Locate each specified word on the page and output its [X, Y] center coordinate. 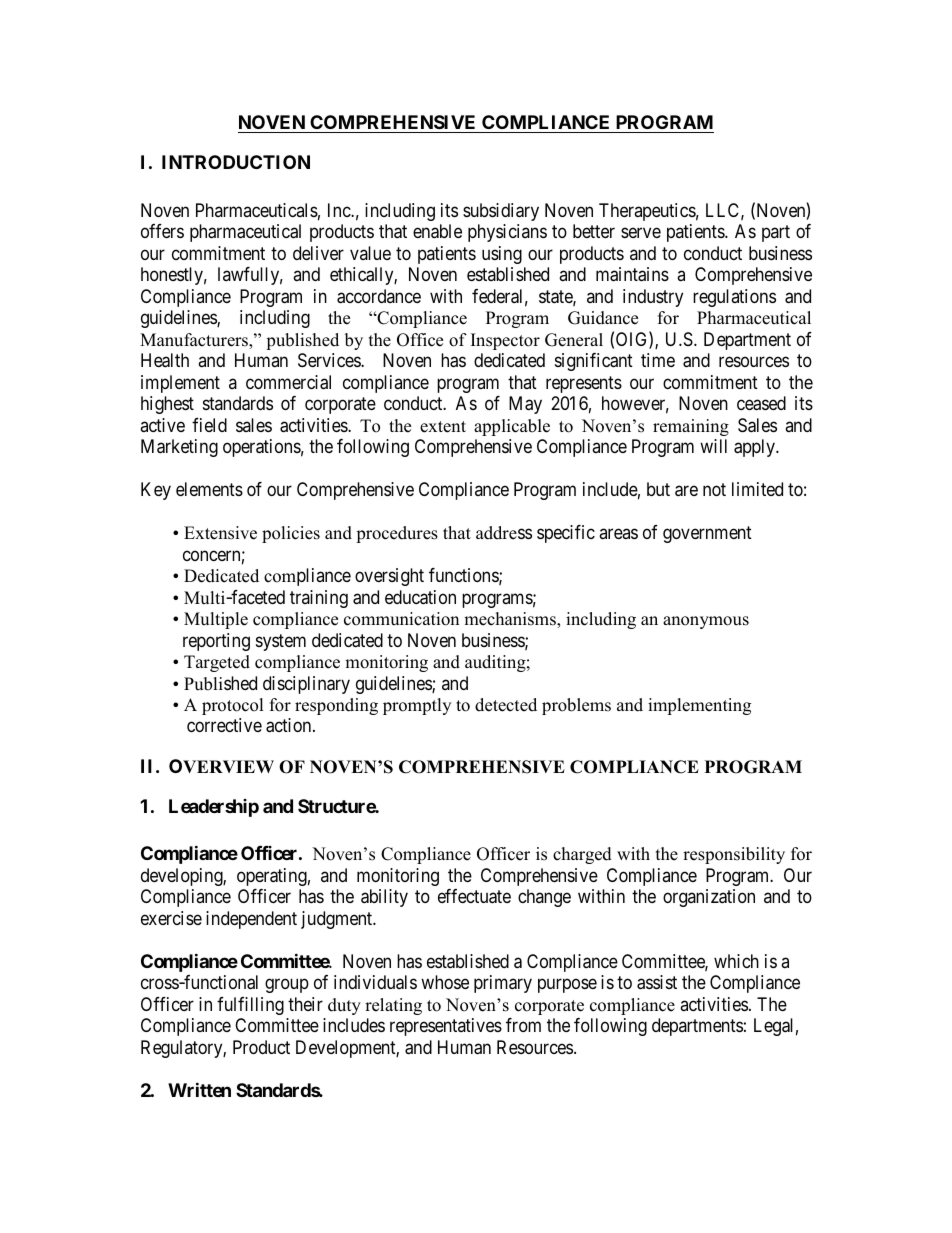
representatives [446, 1027]
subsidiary [501, 212]
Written [199, 1089]
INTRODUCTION [236, 162]
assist [657, 982]
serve [641, 233]
